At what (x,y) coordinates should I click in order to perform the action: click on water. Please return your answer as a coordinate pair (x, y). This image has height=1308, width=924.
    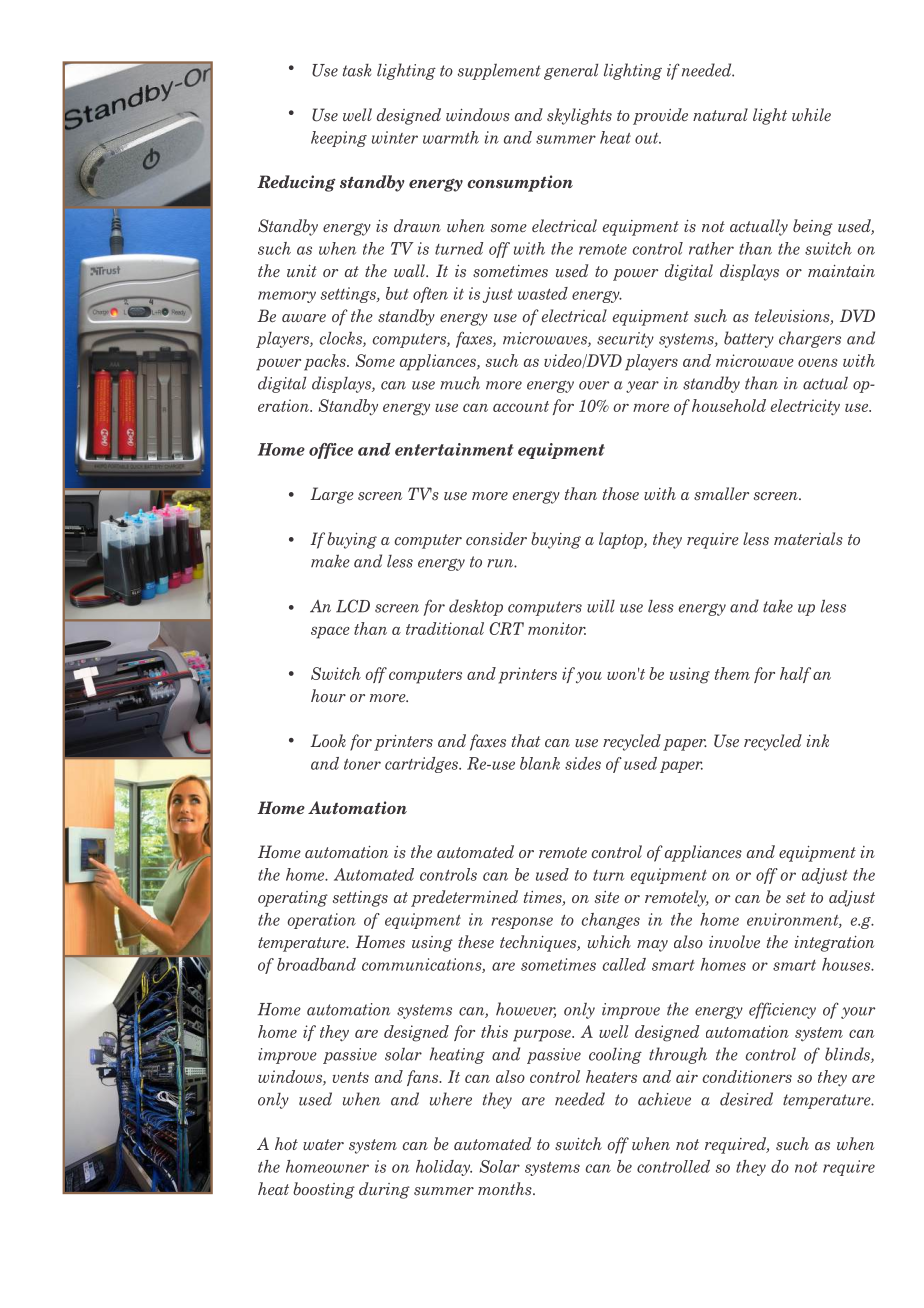
    Looking at the image, I should click on (323, 1145).
